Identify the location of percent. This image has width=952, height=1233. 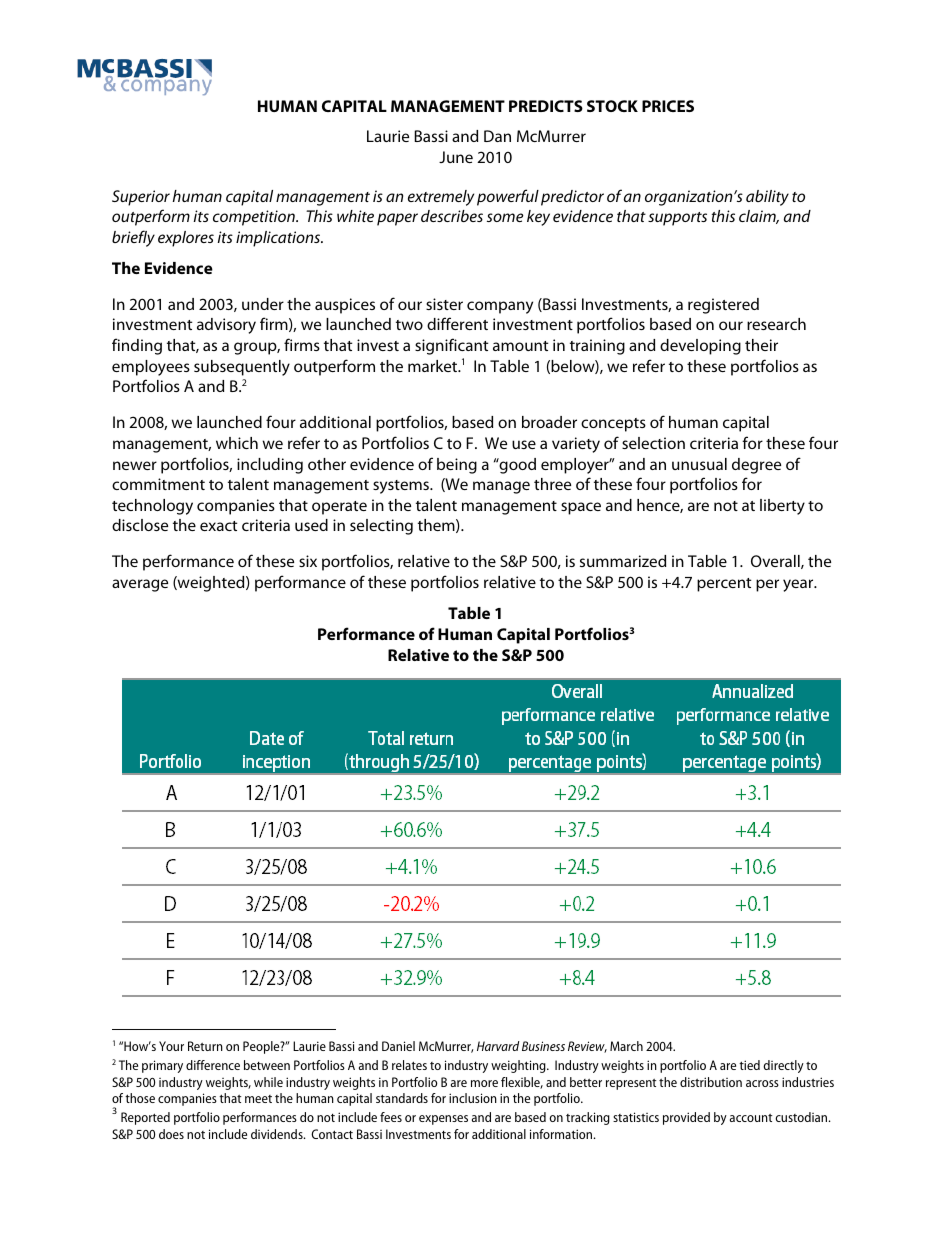
(724, 585).
